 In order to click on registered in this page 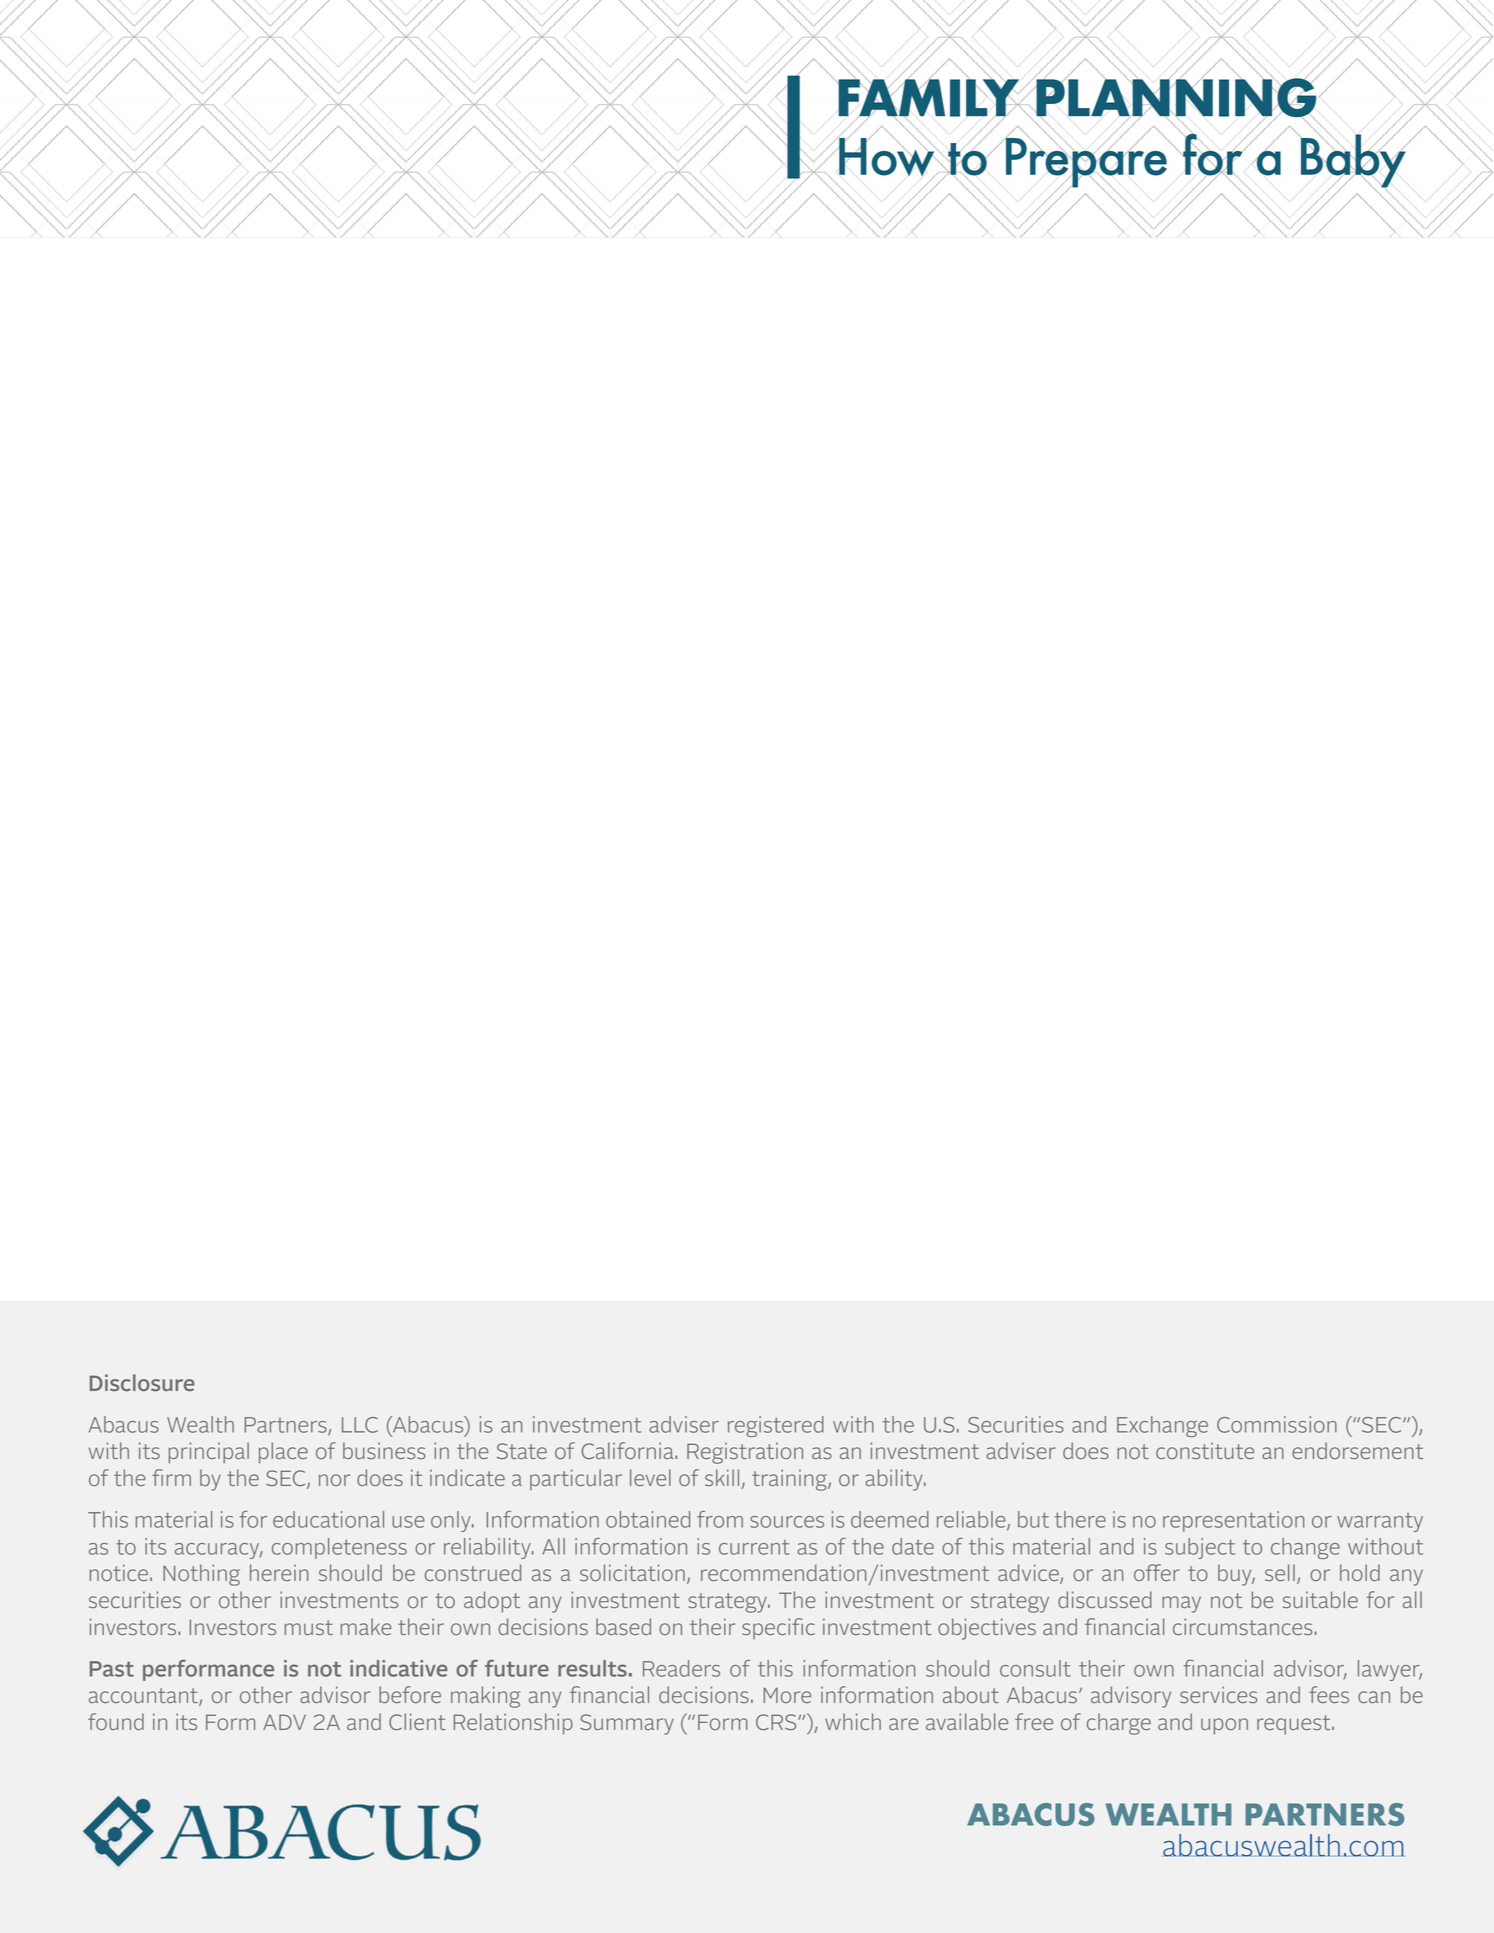, I will do `click(776, 1426)`.
